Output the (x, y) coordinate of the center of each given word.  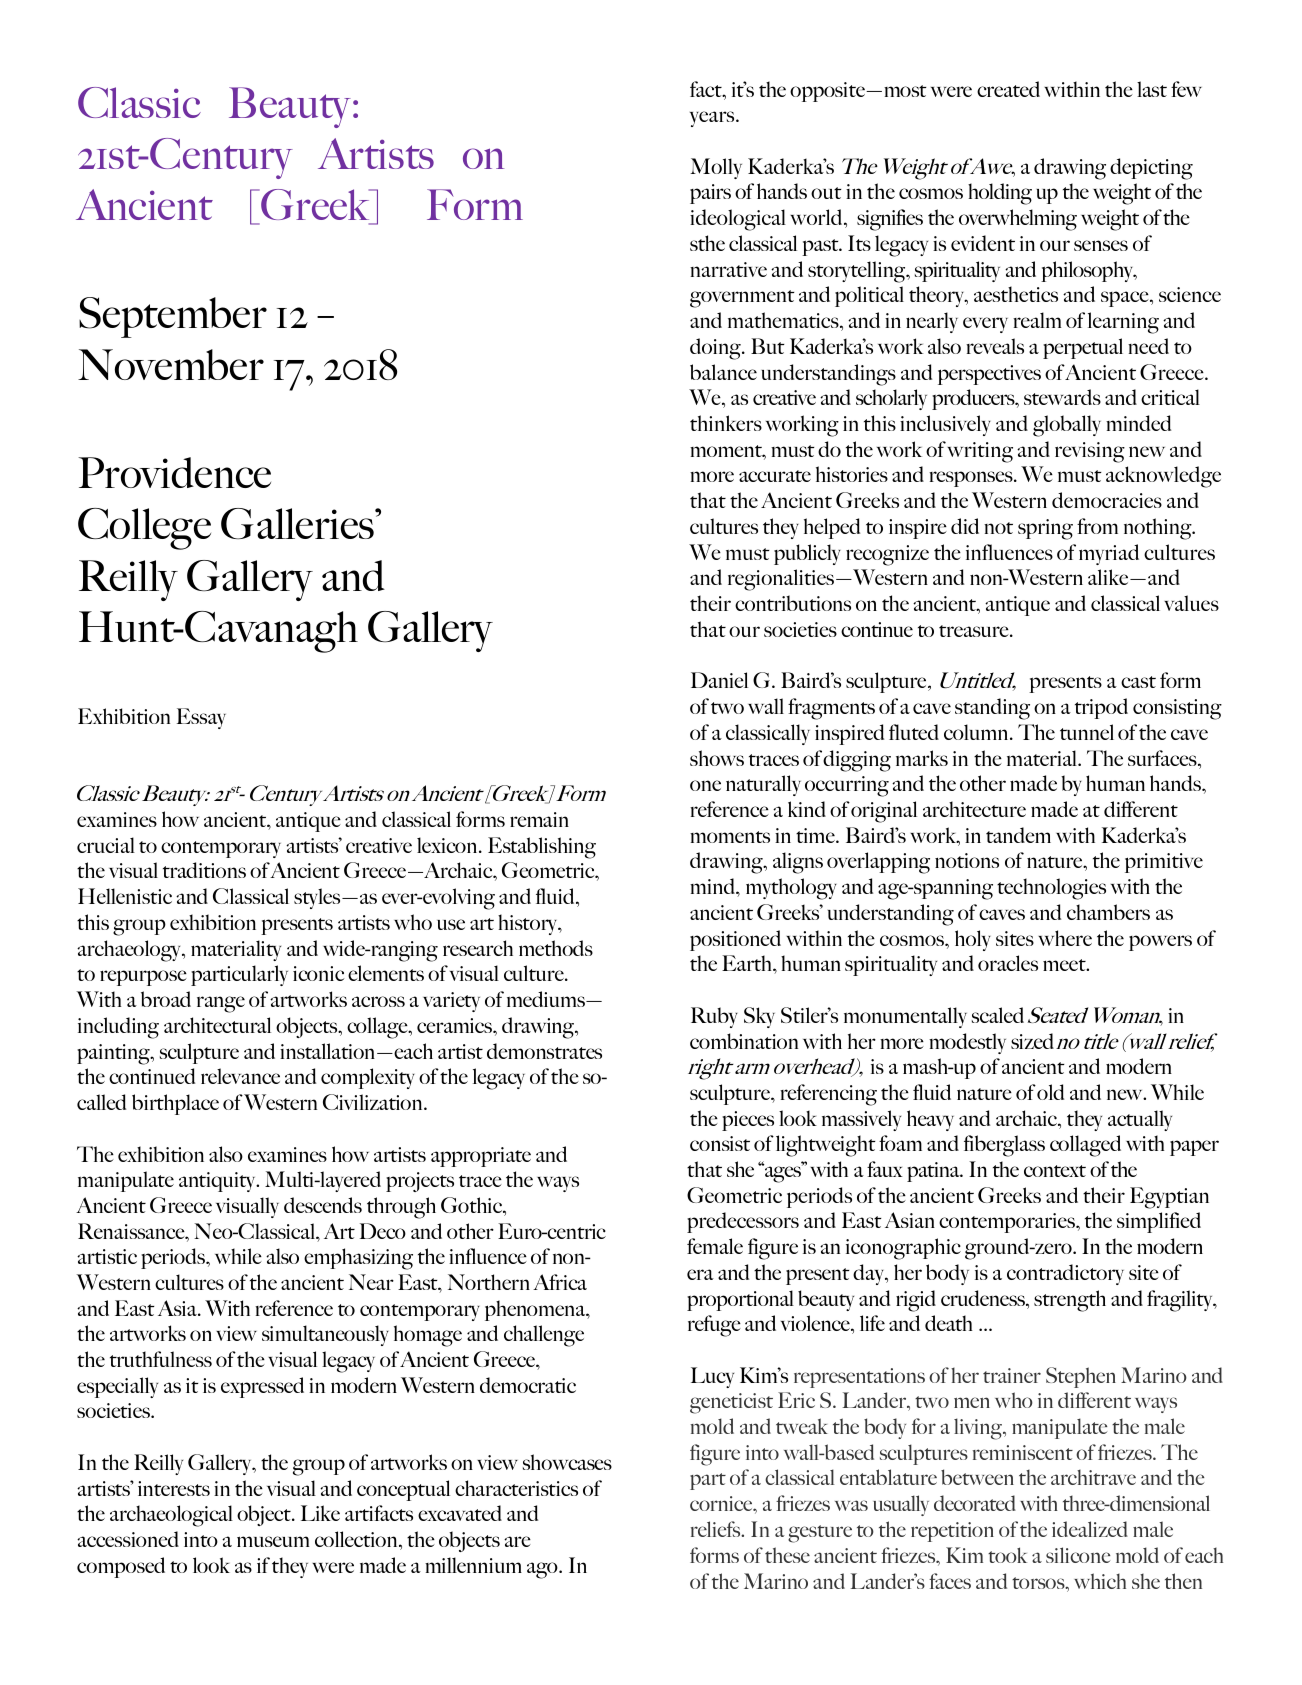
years (713, 119)
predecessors (743, 1222)
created (1008, 89)
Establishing (542, 848)
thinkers (726, 423)
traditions (204, 870)
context (1055, 1171)
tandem (1018, 835)
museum (273, 1541)
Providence (174, 472)
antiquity (218, 1182)
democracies (1107, 500)
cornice (722, 1503)
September (173, 317)
